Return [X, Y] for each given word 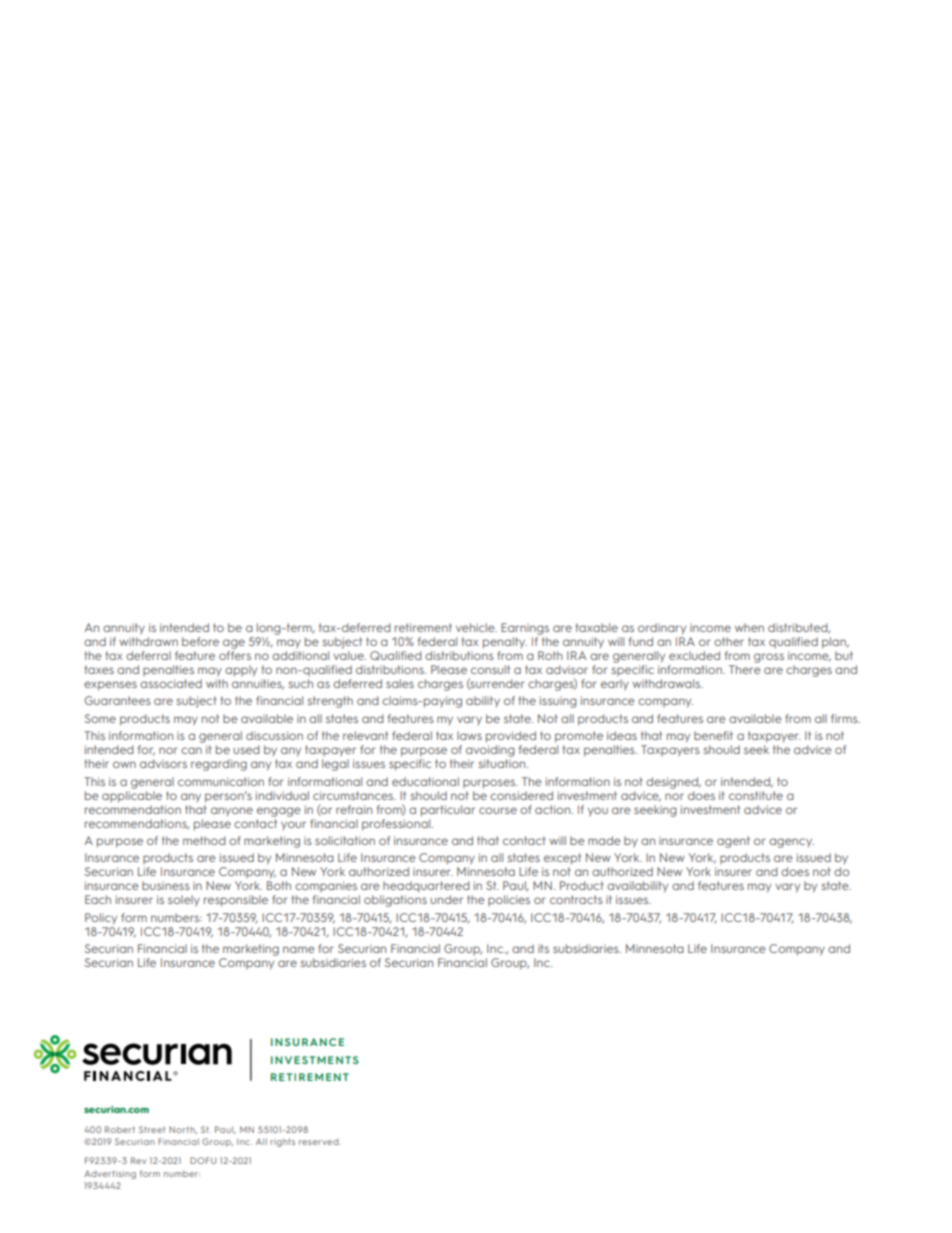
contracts [576, 899]
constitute [756, 795]
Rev [138, 1160]
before [200, 641]
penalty [505, 643]
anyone [232, 811]
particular [448, 811]
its [543, 948]
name [299, 949]
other [729, 641]
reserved [320, 1142]
